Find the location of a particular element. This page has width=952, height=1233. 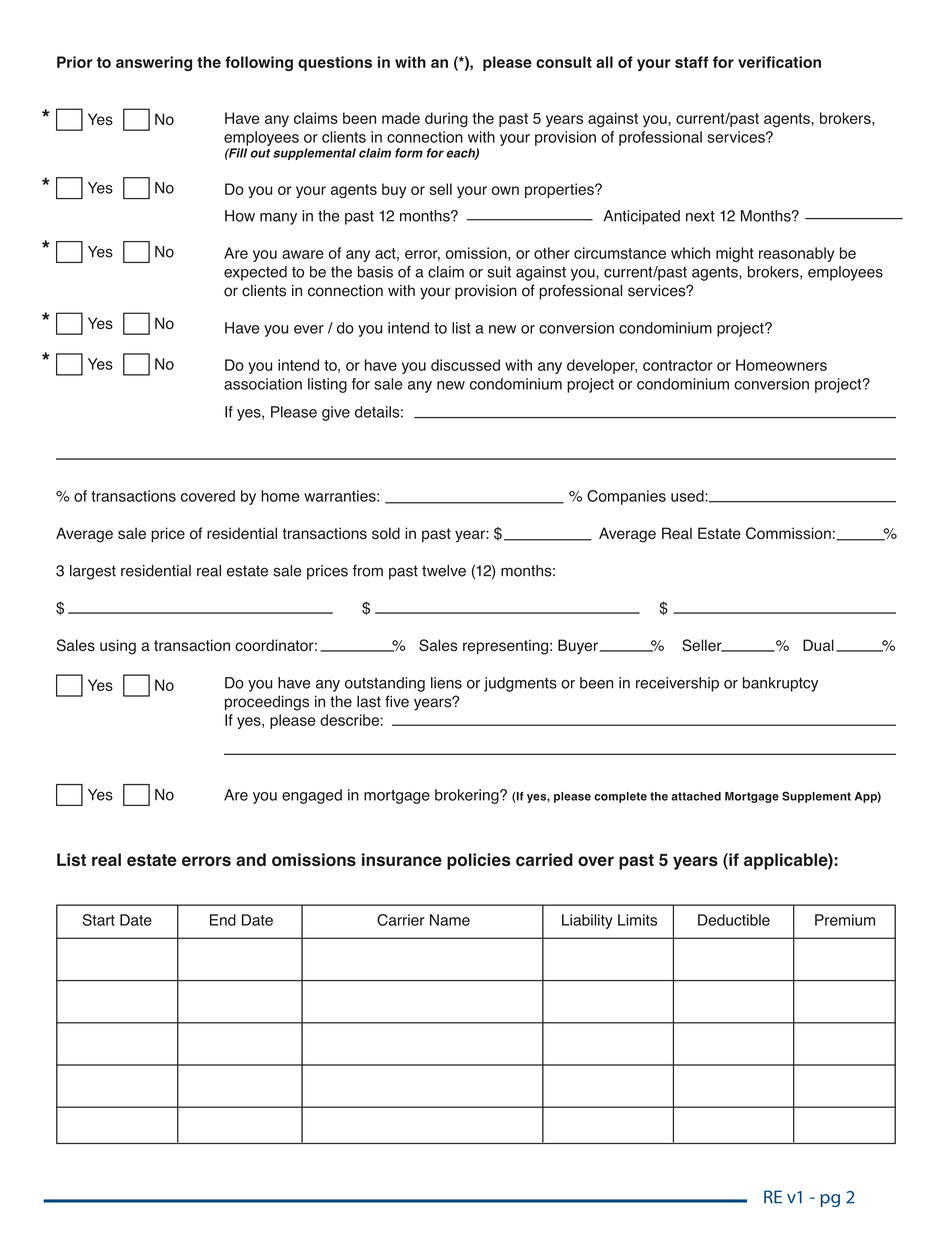

using is located at coordinates (118, 647).
